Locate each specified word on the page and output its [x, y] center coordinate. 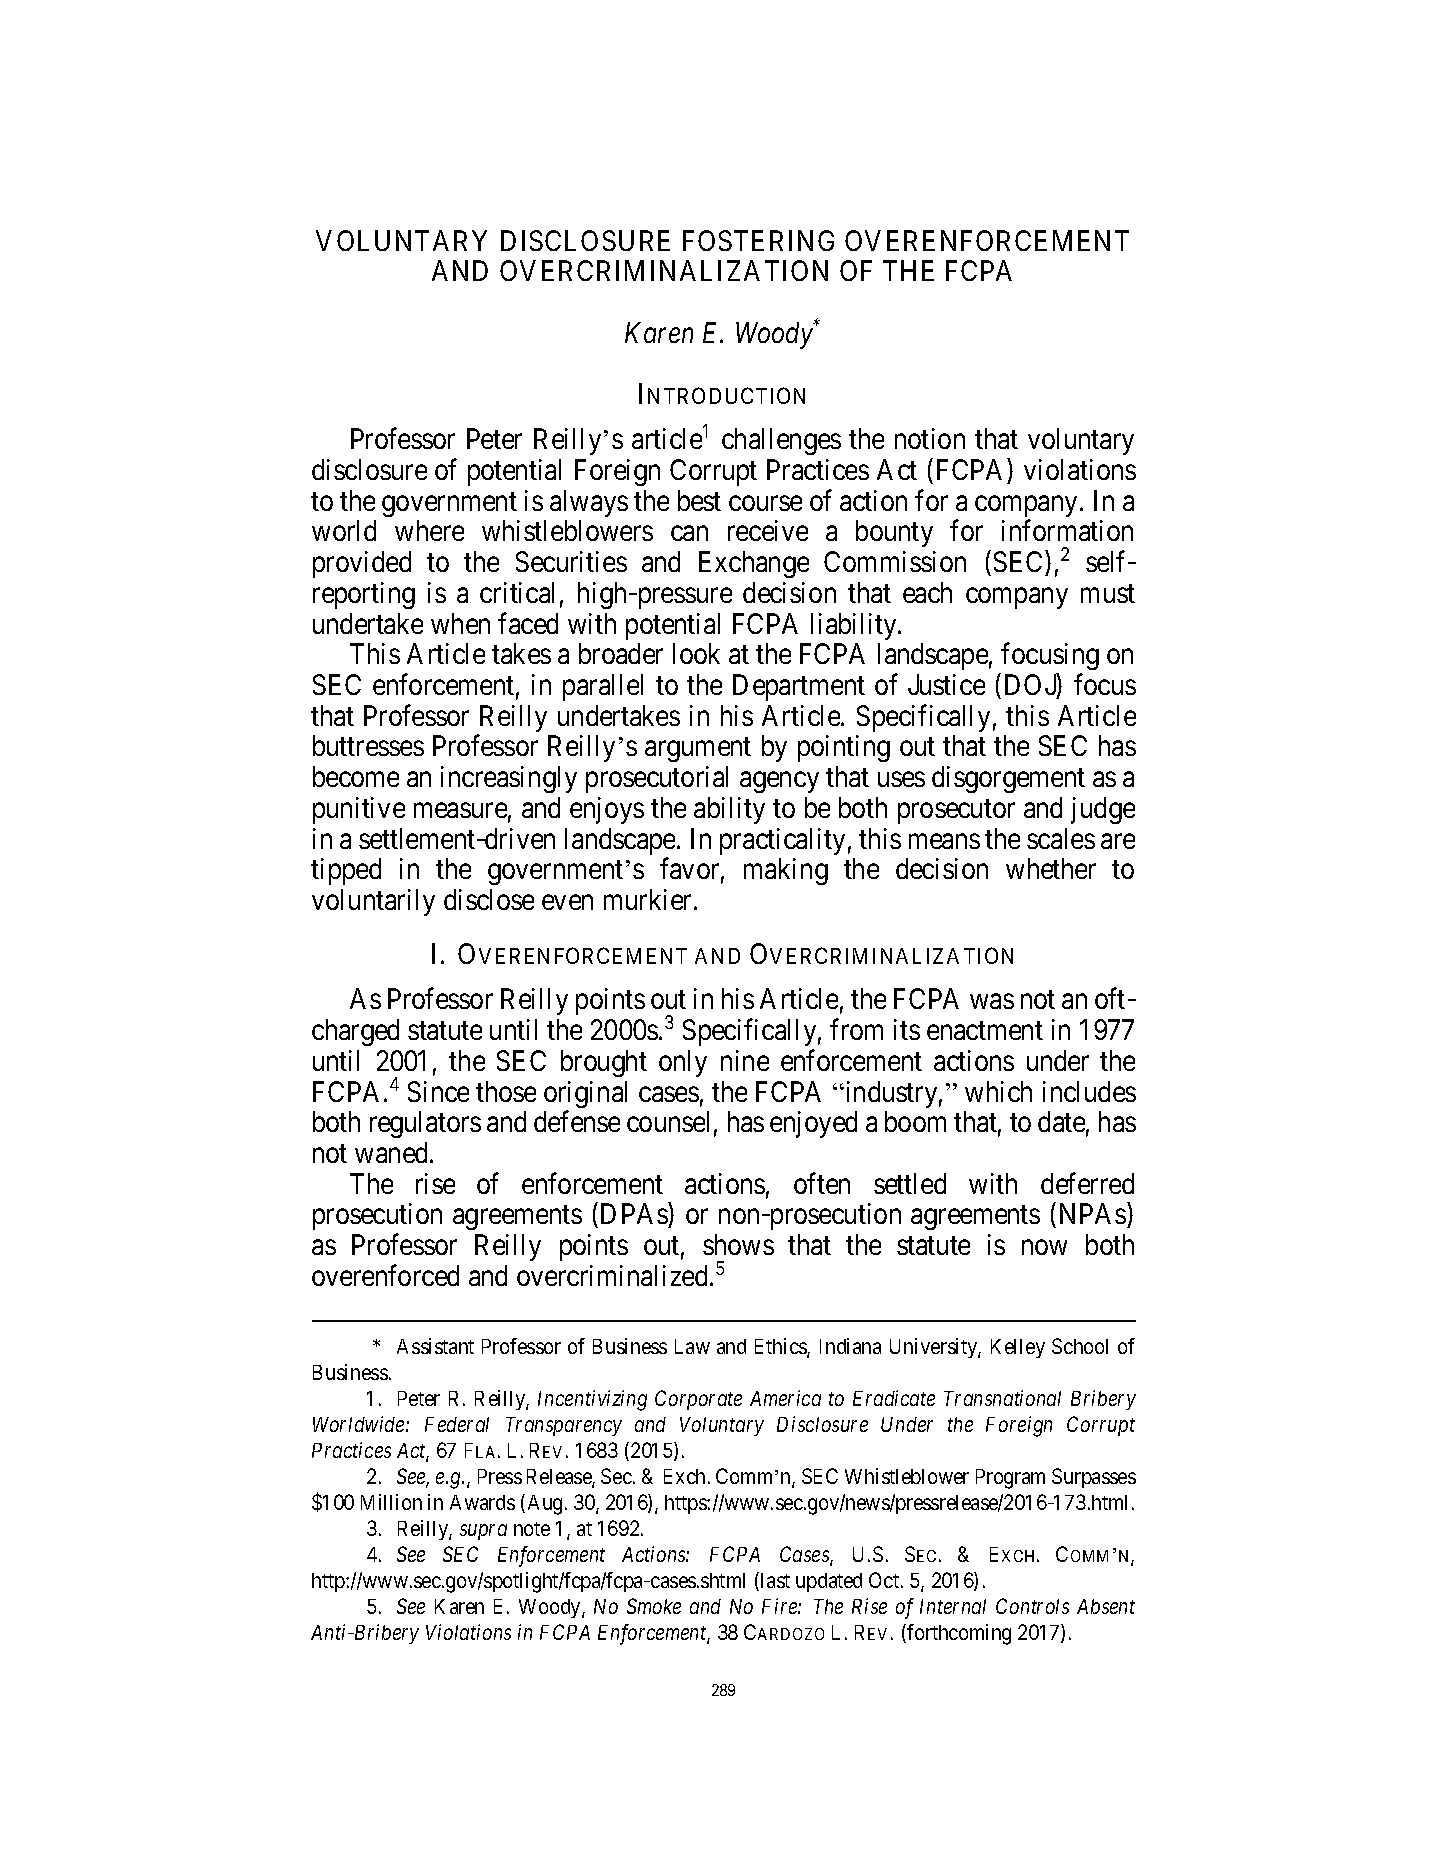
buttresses [368, 745]
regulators [425, 1124]
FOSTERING [758, 240]
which [998, 1091]
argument [698, 750]
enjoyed [813, 1124]
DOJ [1030, 684]
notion [930, 438]
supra [483, 1532]
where [429, 530]
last [775, 1580]
